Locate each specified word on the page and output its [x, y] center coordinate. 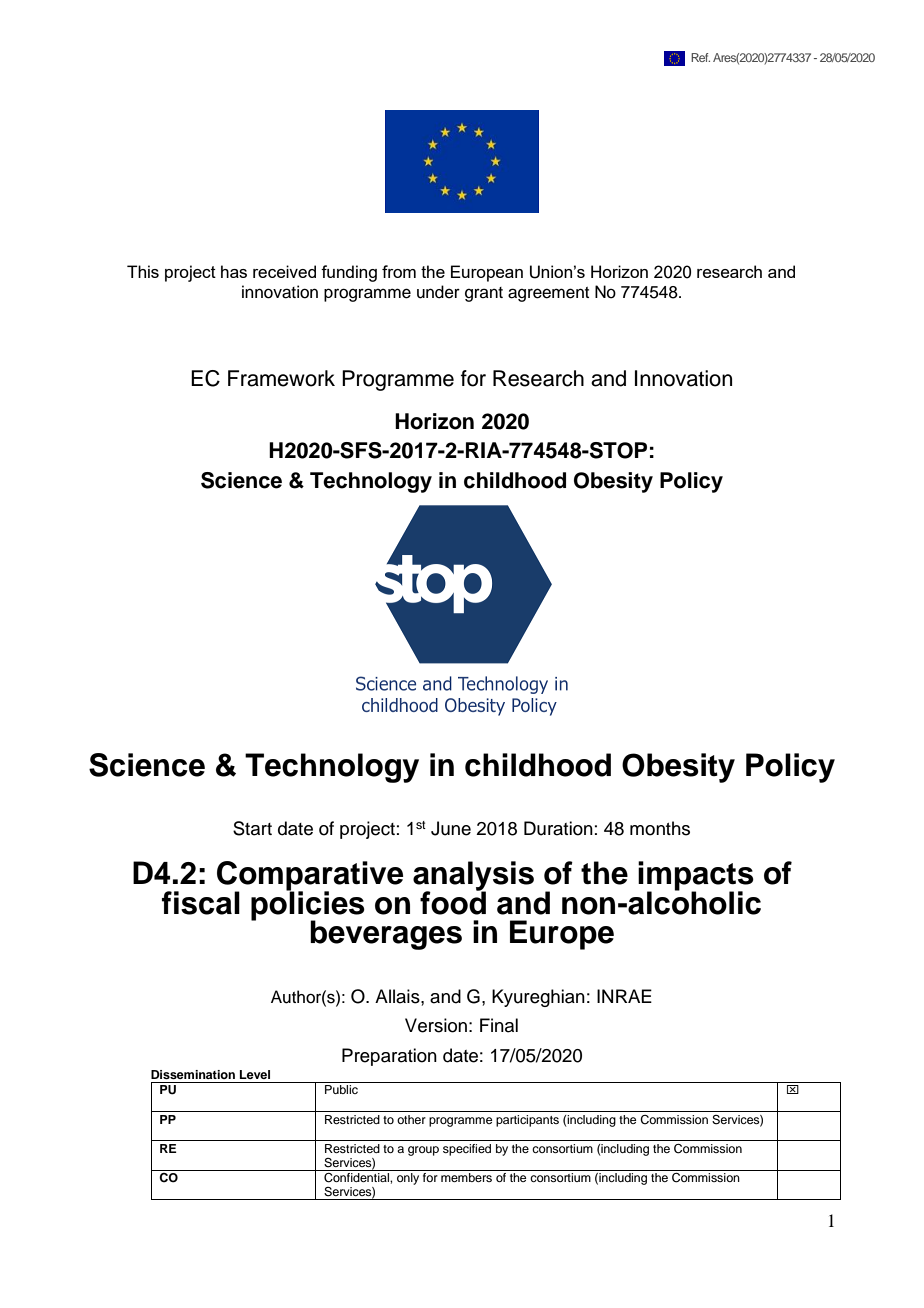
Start [252, 828]
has [234, 271]
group [423, 1151]
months [660, 828]
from [399, 271]
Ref [700, 57]
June [451, 828]
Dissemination [193, 1074]
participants [527, 1121]
